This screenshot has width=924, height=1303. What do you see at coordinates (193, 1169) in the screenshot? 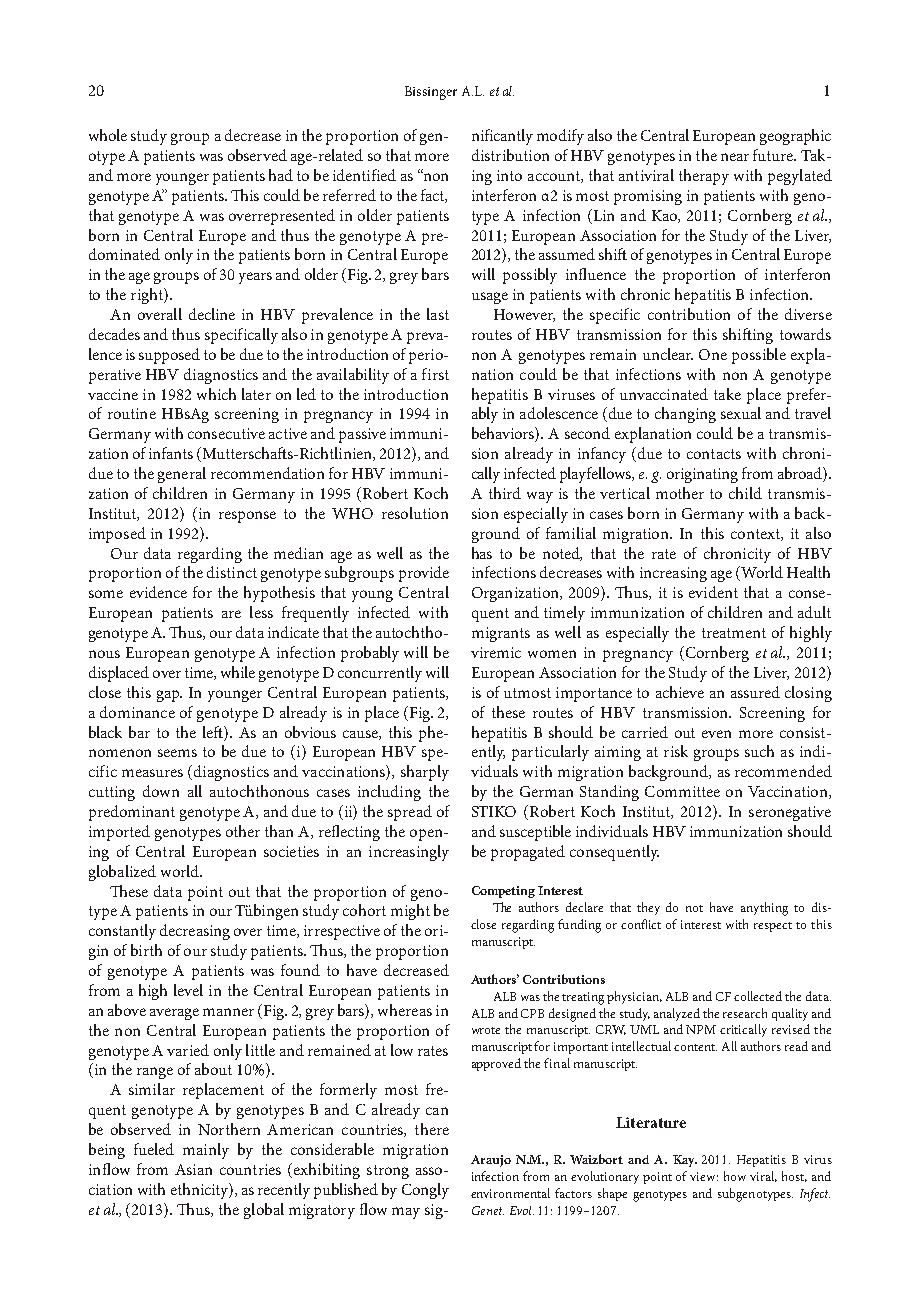
I see `Asian` at bounding box center [193, 1169].
